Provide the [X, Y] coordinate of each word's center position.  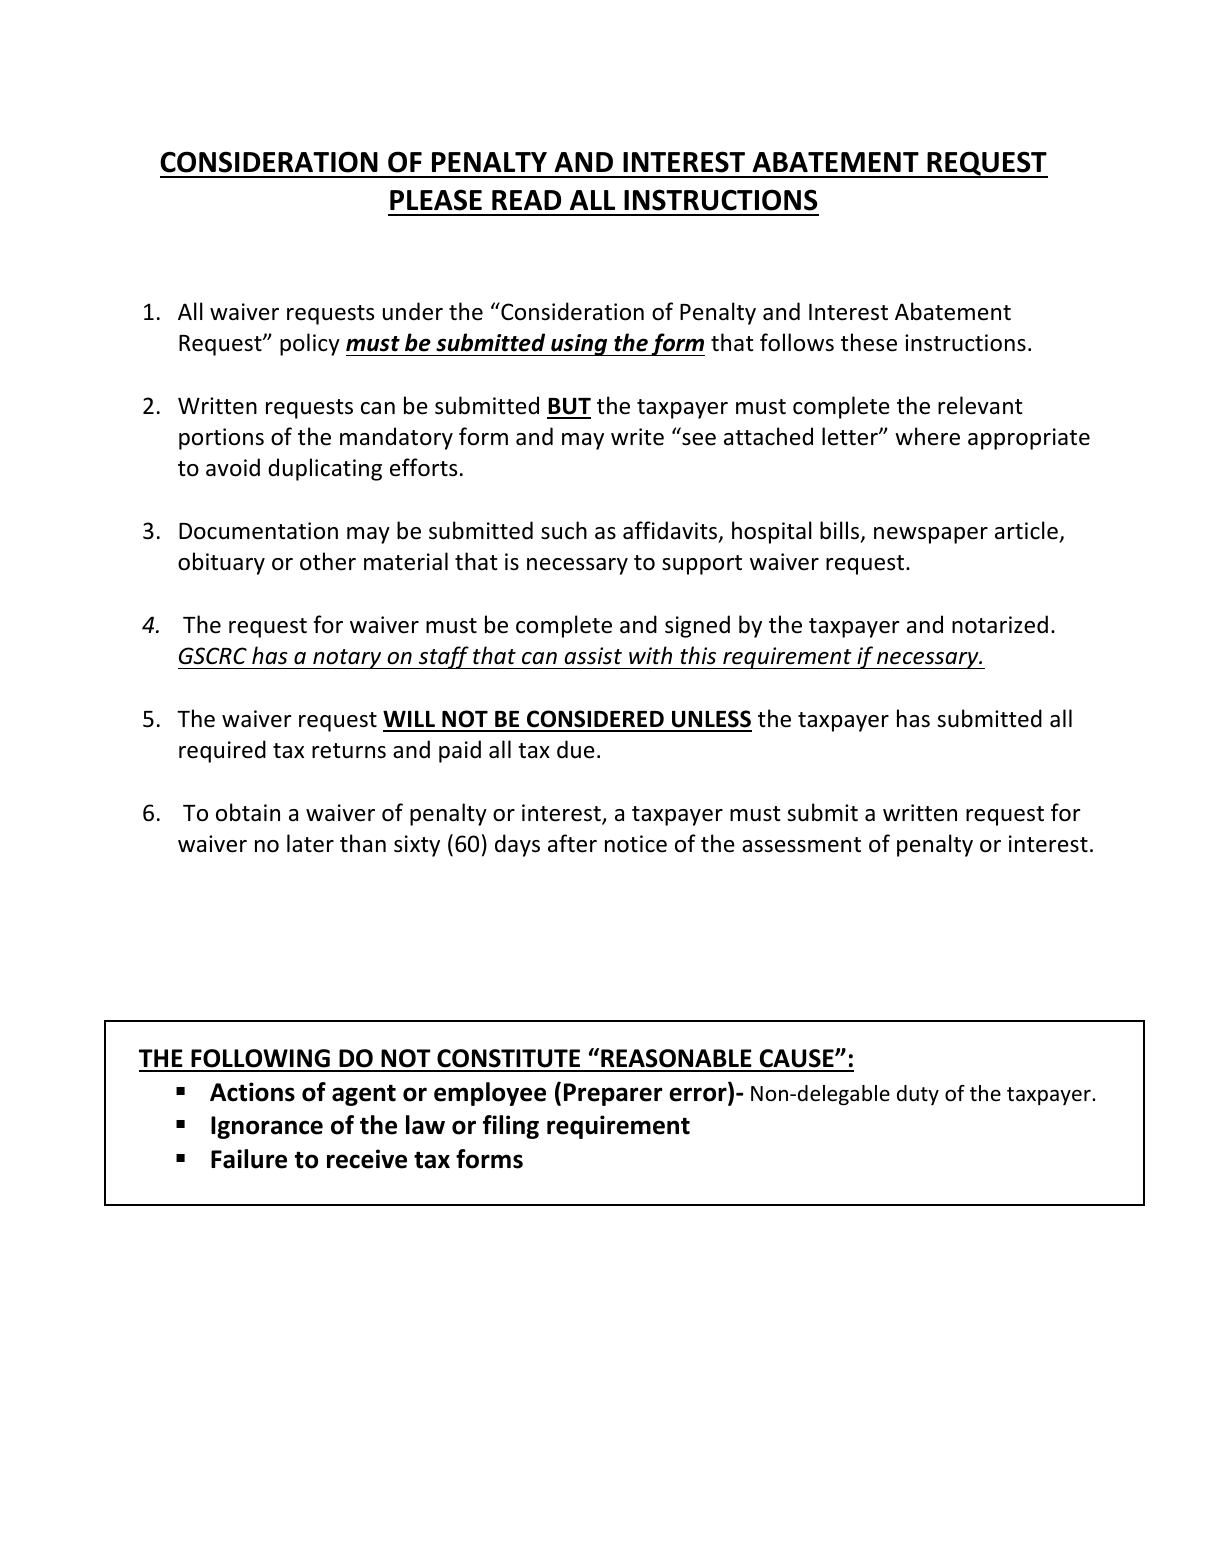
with [650, 655]
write [637, 437]
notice [636, 844]
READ [526, 200]
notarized [1000, 624]
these [869, 342]
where [927, 436]
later [310, 843]
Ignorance [267, 1127]
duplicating [325, 469]
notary [347, 659]
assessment [801, 845]
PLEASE [436, 200]
